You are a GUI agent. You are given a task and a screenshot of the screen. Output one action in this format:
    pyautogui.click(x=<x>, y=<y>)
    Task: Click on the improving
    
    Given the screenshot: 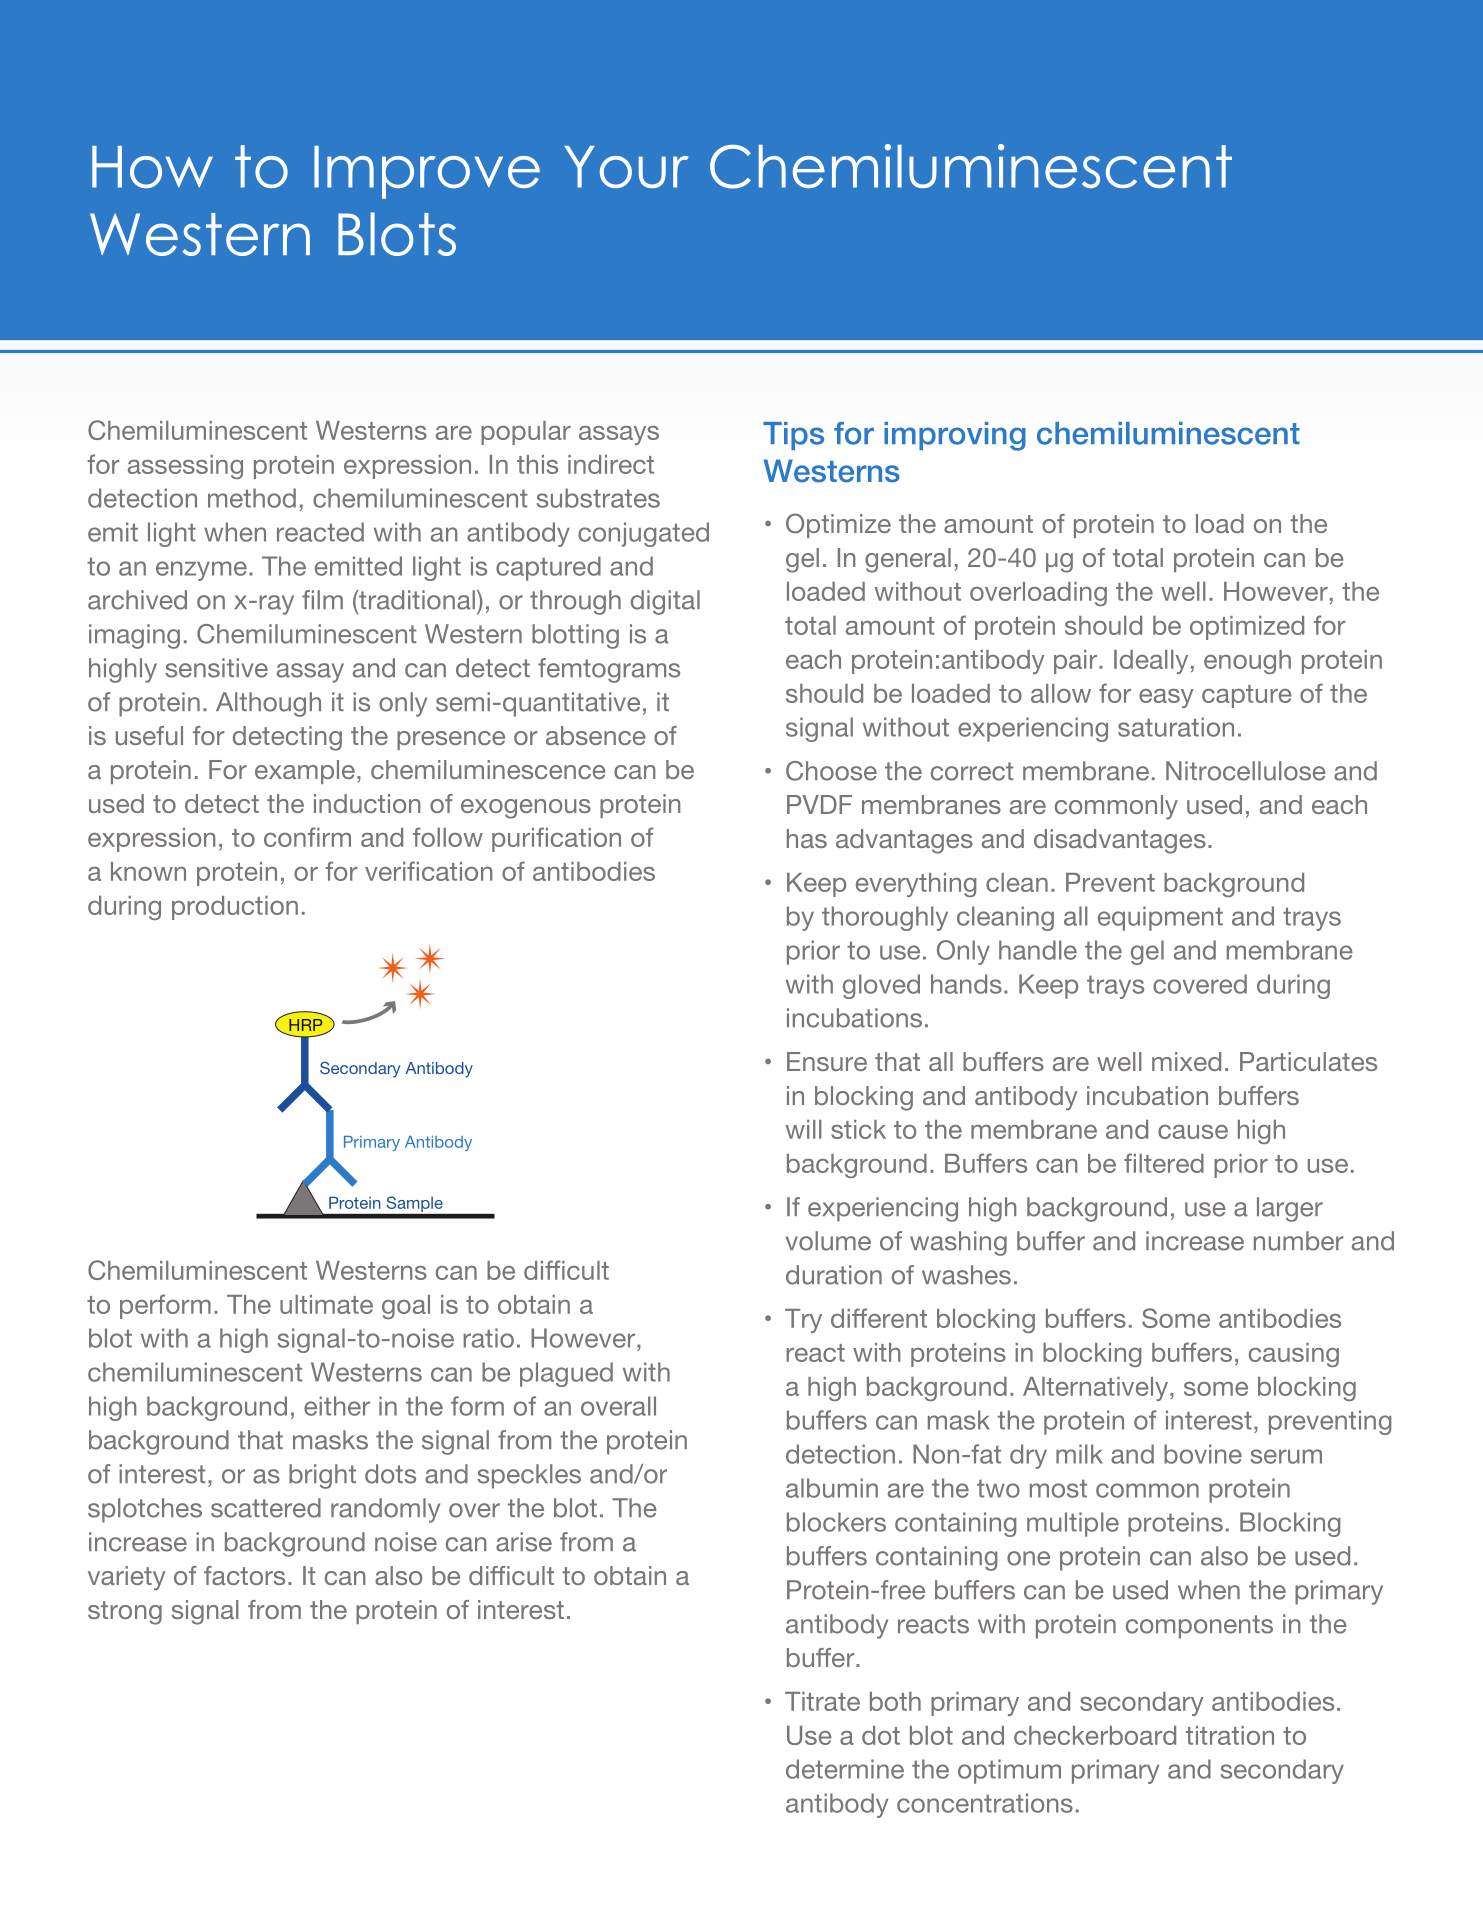 What is the action you would take?
    pyautogui.click(x=955, y=436)
